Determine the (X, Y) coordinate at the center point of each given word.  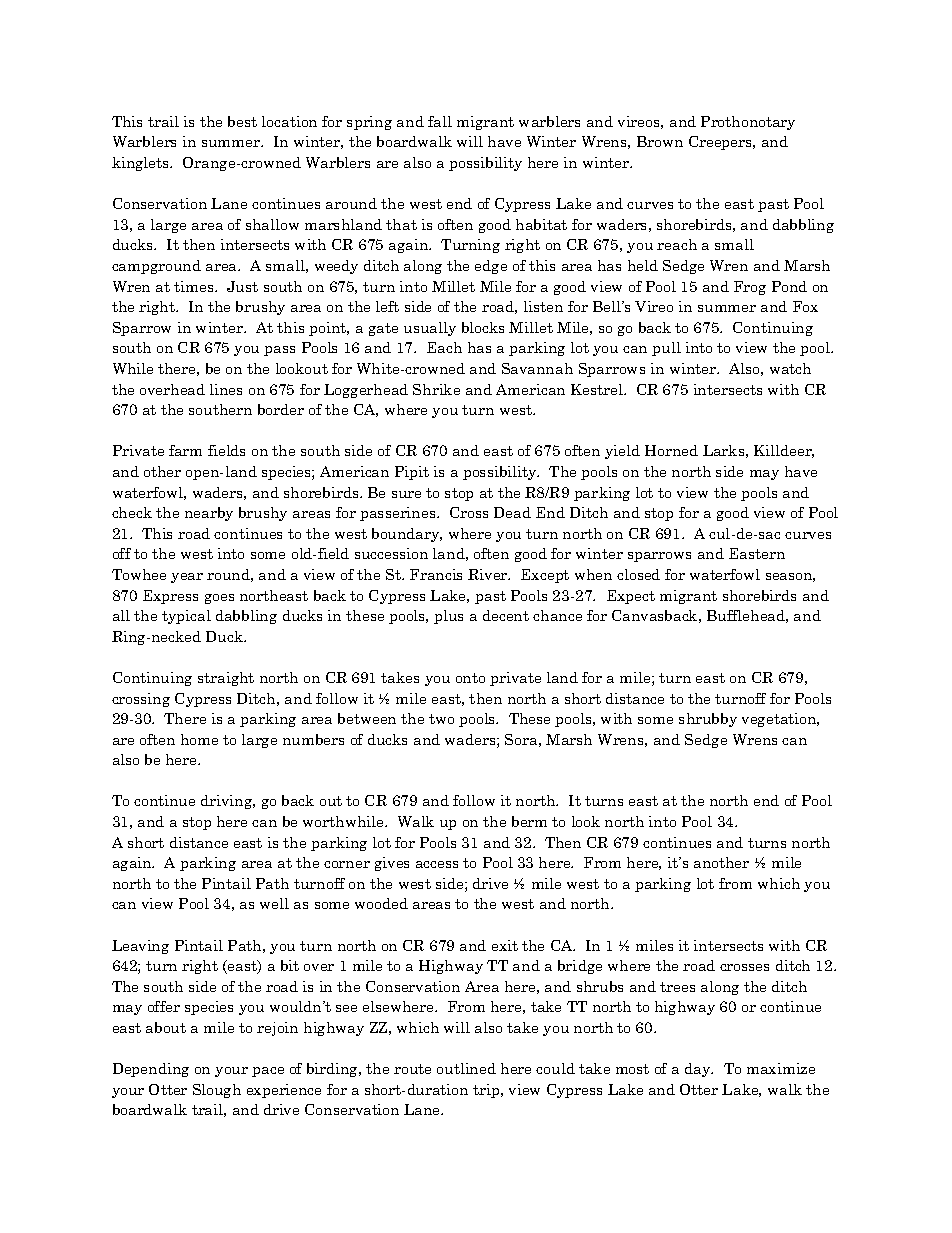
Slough (217, 1091)
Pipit (412, 473)
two (441, 719)
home (199, 739)
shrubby (708, 720)
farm (185, 450)
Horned (671, 450)
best (242, 121)
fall (440, 121)
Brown (660, 141)
